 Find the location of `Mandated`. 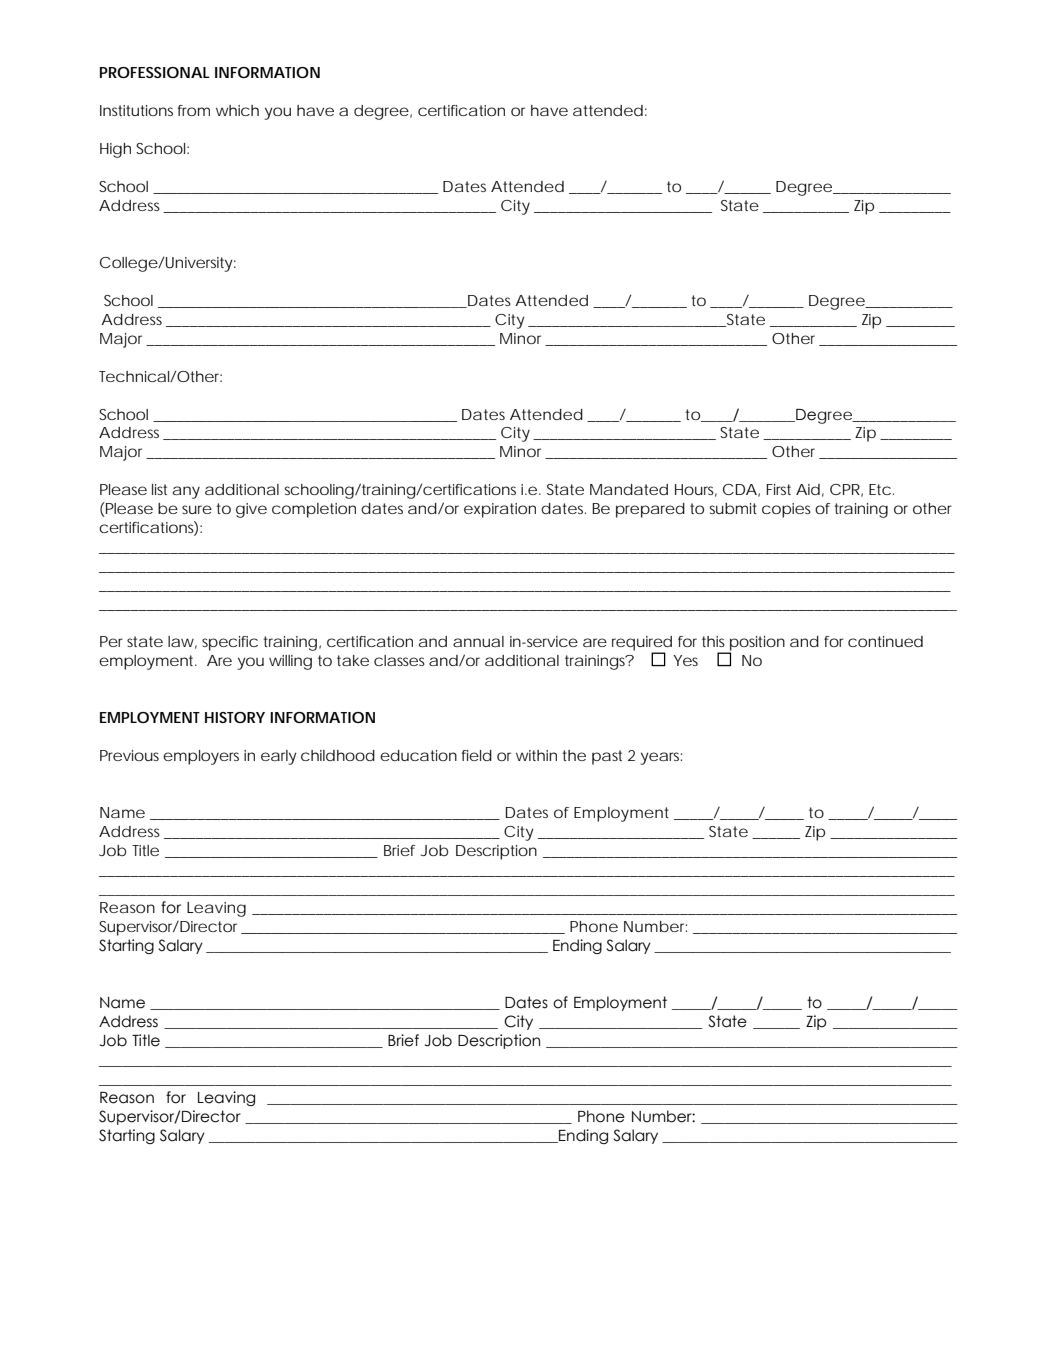

Mandated is located at coordinates (629, 489).
